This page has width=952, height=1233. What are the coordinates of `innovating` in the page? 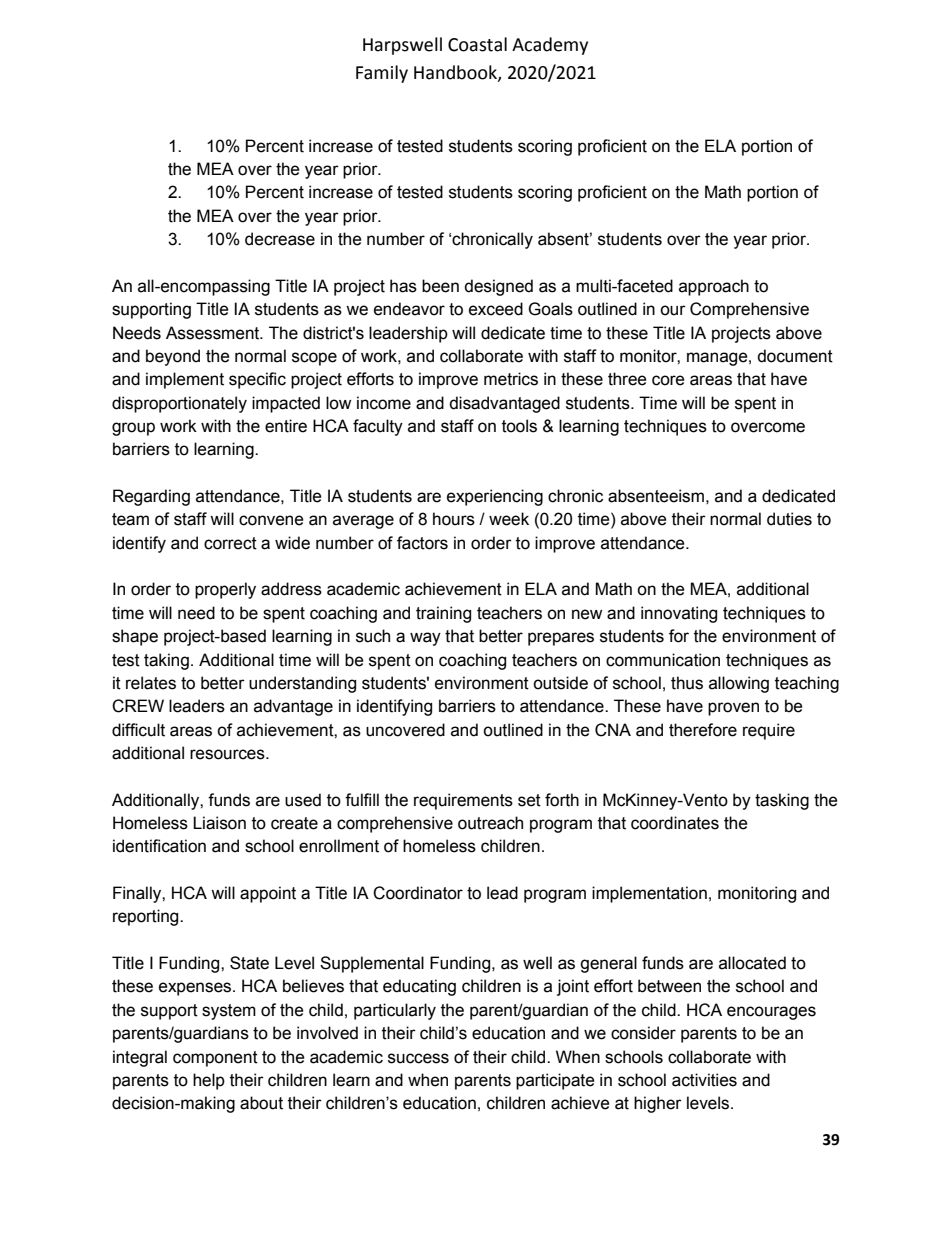 It's located at (679, 614).
